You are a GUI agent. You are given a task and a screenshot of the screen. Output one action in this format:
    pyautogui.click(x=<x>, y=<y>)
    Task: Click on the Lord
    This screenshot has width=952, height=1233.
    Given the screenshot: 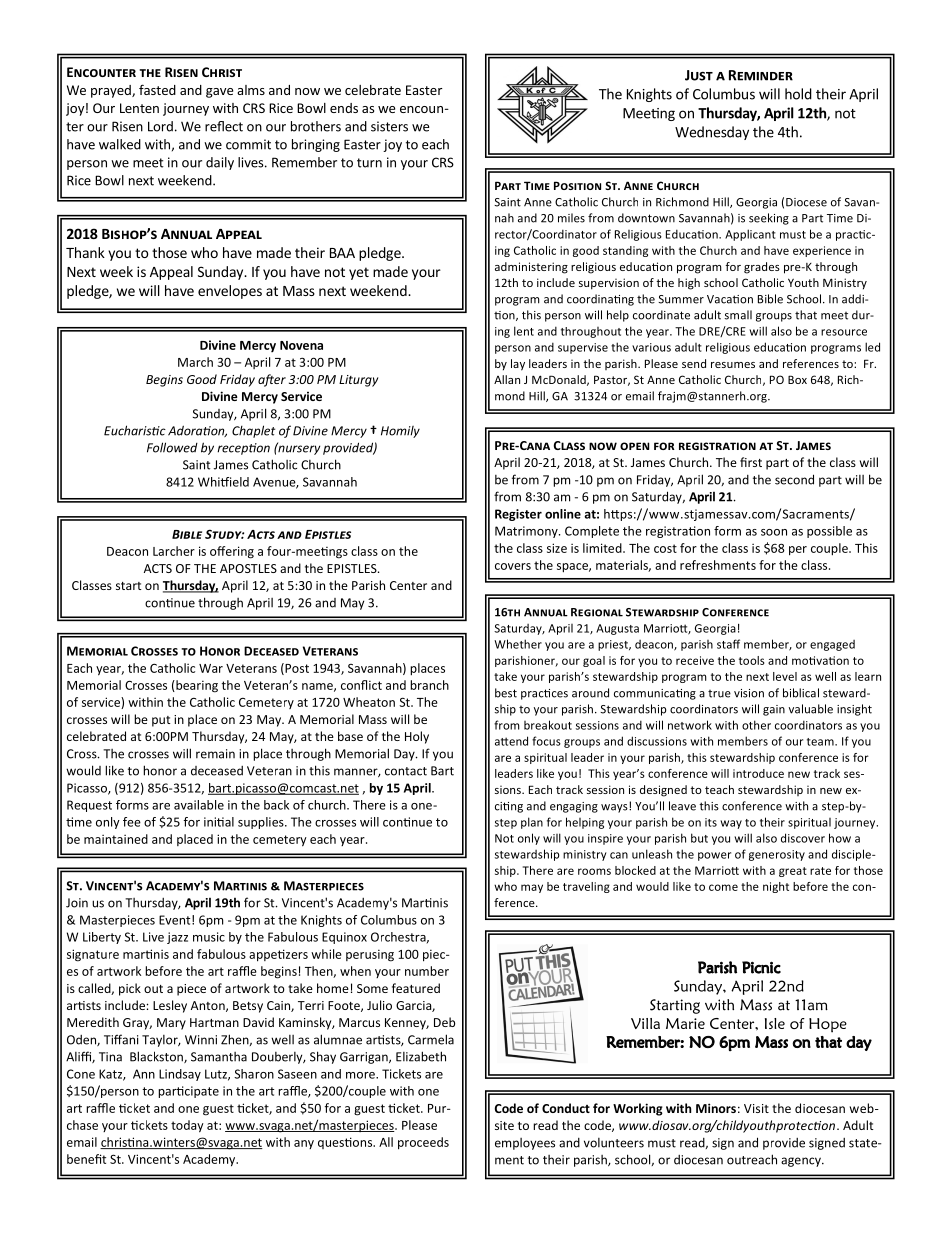 What is the action you would take?
    pyautogui.click(x=160, y=126)
